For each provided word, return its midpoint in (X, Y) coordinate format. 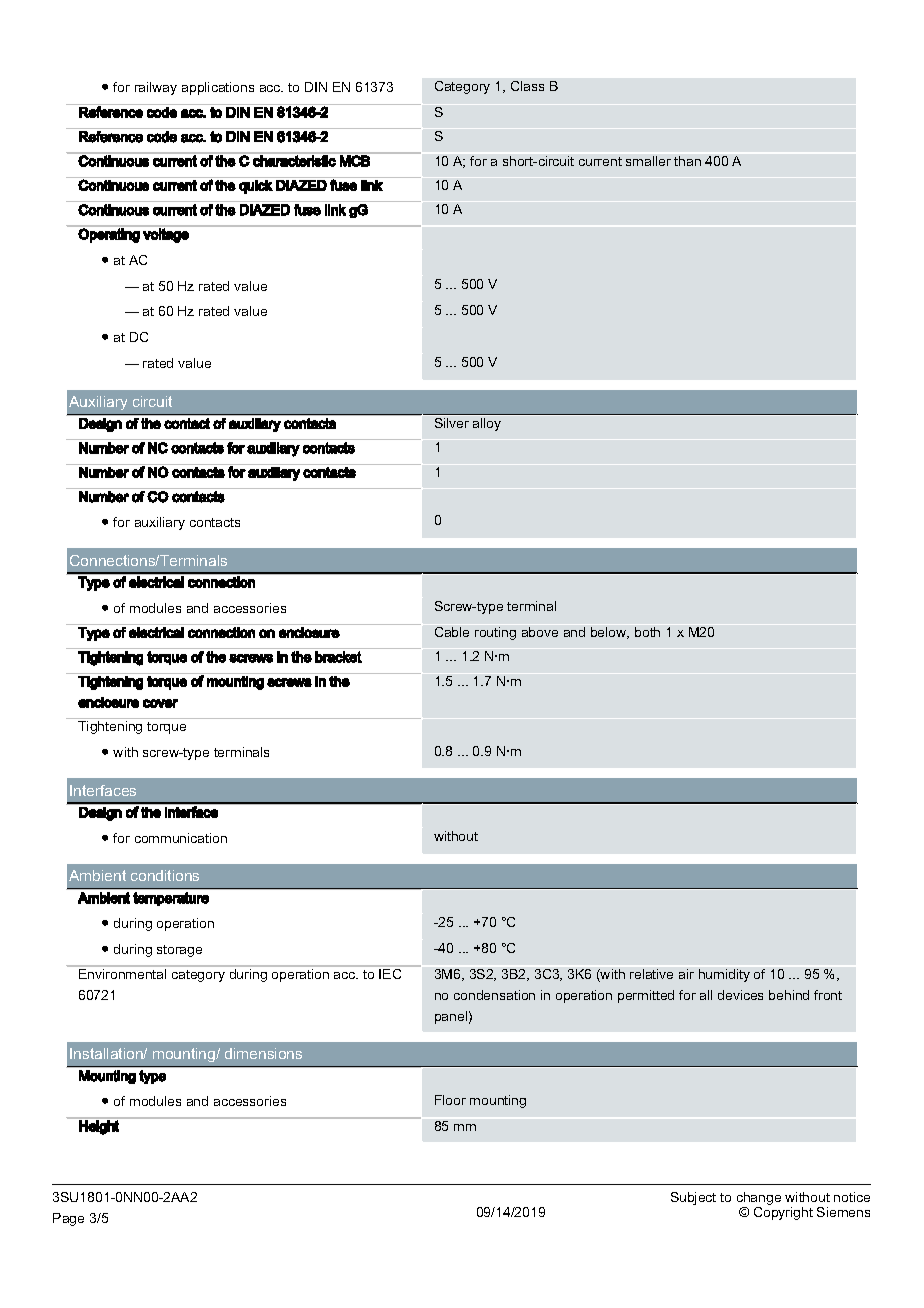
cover (160, 703)
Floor (450, 1100)
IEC (391, 972)
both (647, 632)
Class (527, 86)
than (687, 161)
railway (156, 88)
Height (99, 1126)
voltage (166, 235)
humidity (724, 975)
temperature (171, 899)
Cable (452, 632)
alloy (487, 424)
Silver (452, 423)
